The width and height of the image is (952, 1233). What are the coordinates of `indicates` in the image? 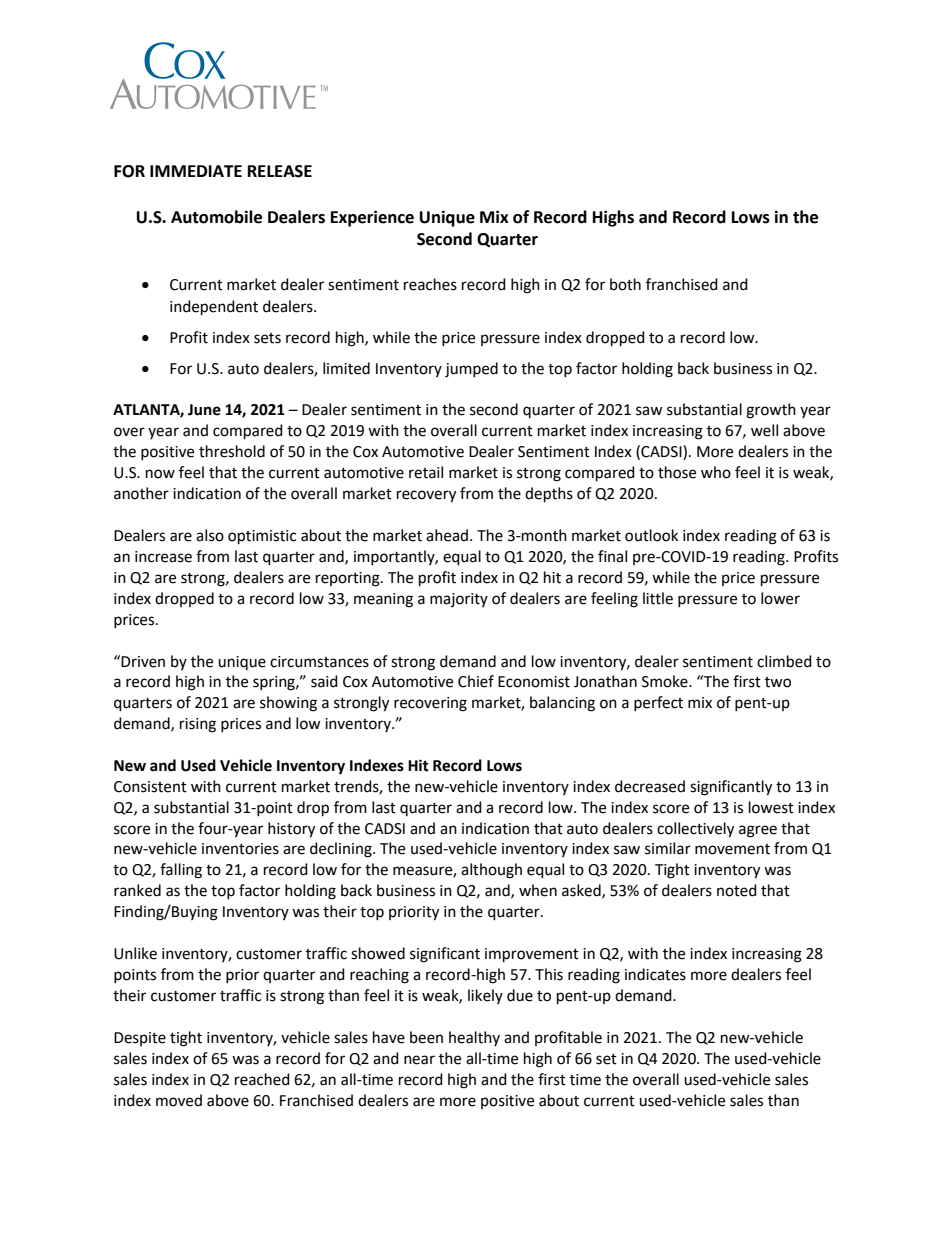 It's located at (655, 974).
